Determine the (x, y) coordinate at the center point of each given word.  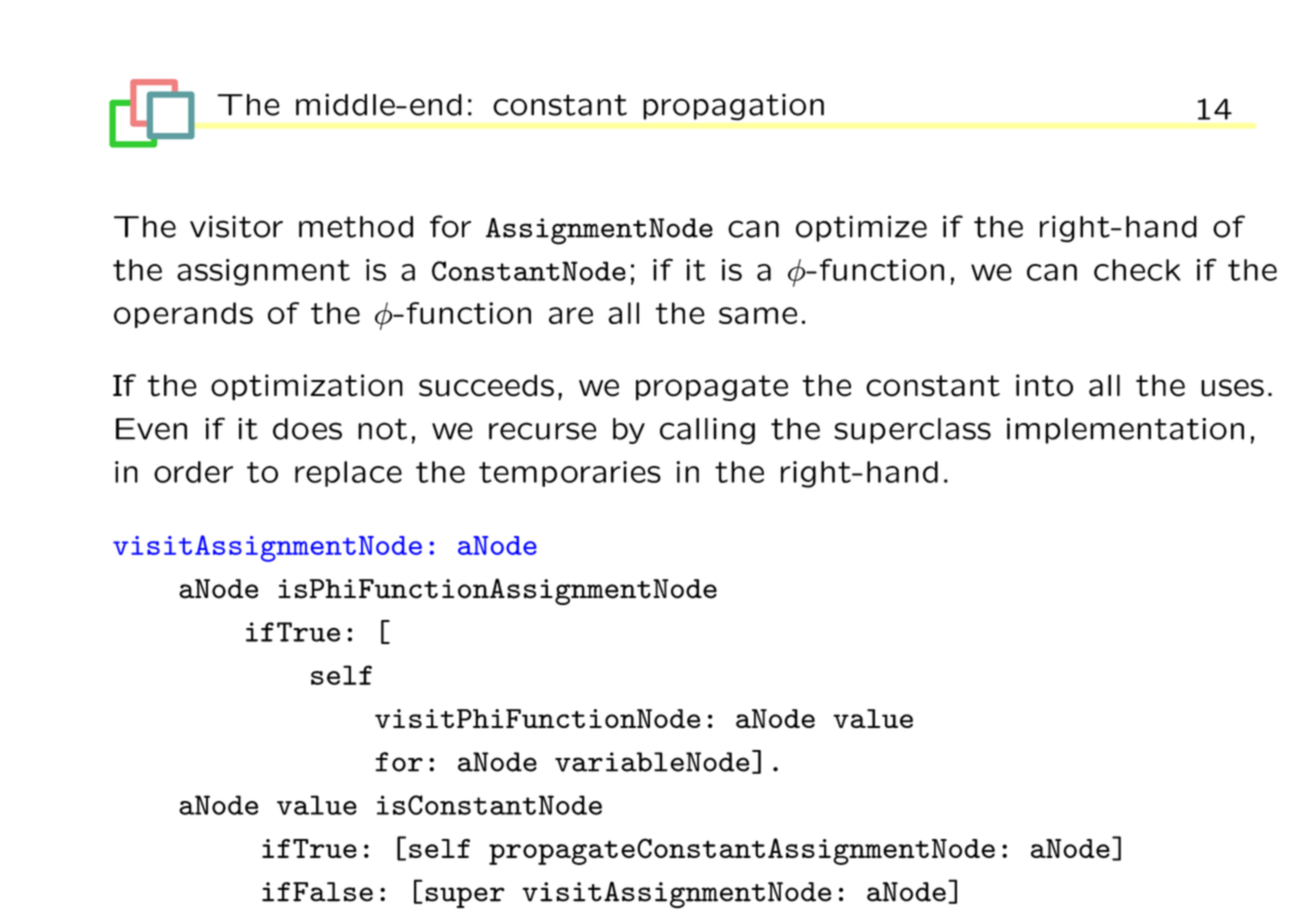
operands (183, 315)
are (571, 315)
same (758, 315)
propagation (733, 107)
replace (348, 474)
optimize (861, 228)
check (1137, 270)
